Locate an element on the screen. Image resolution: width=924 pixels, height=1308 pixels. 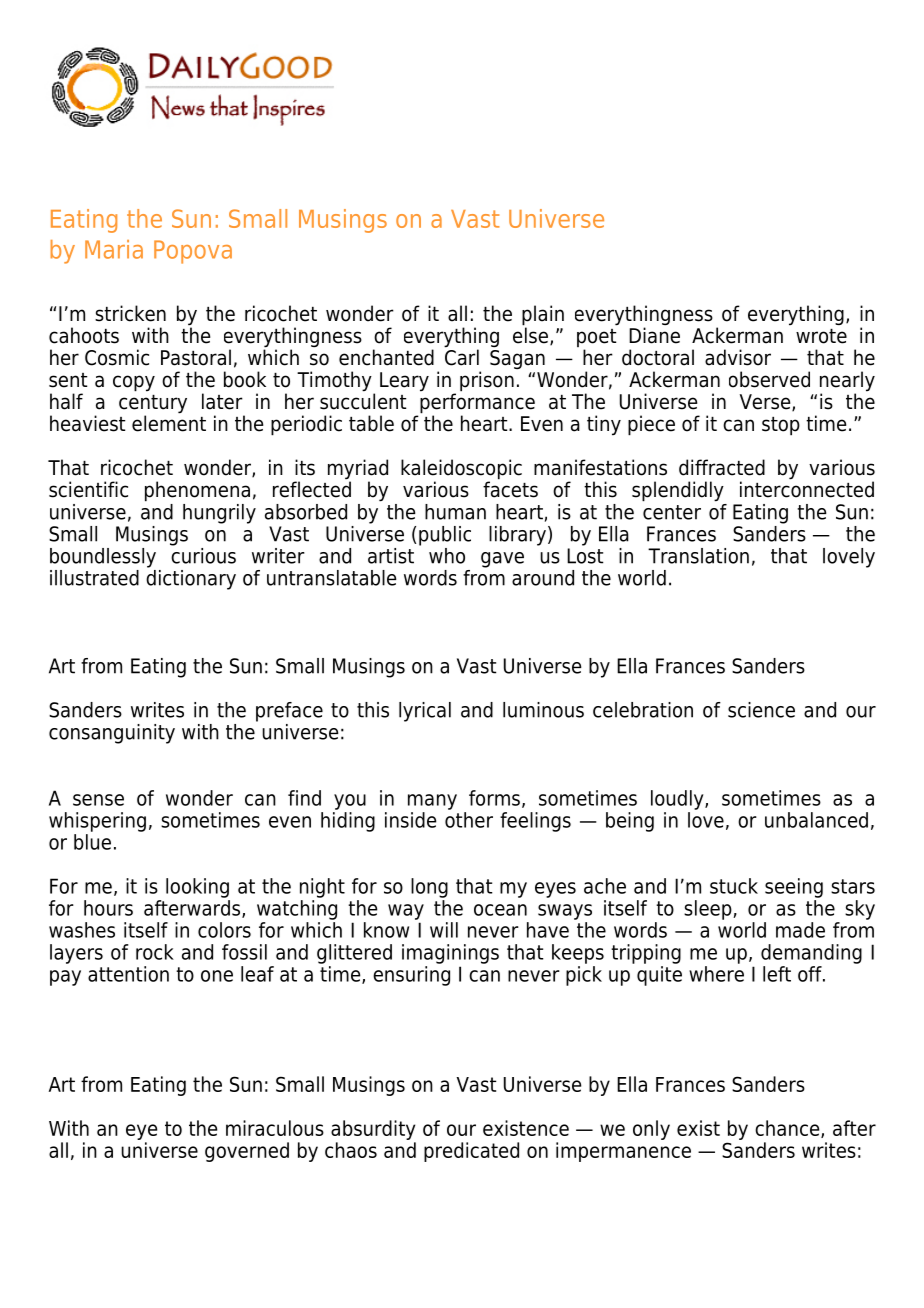
predicated is located at coordinates (471, 1152).
